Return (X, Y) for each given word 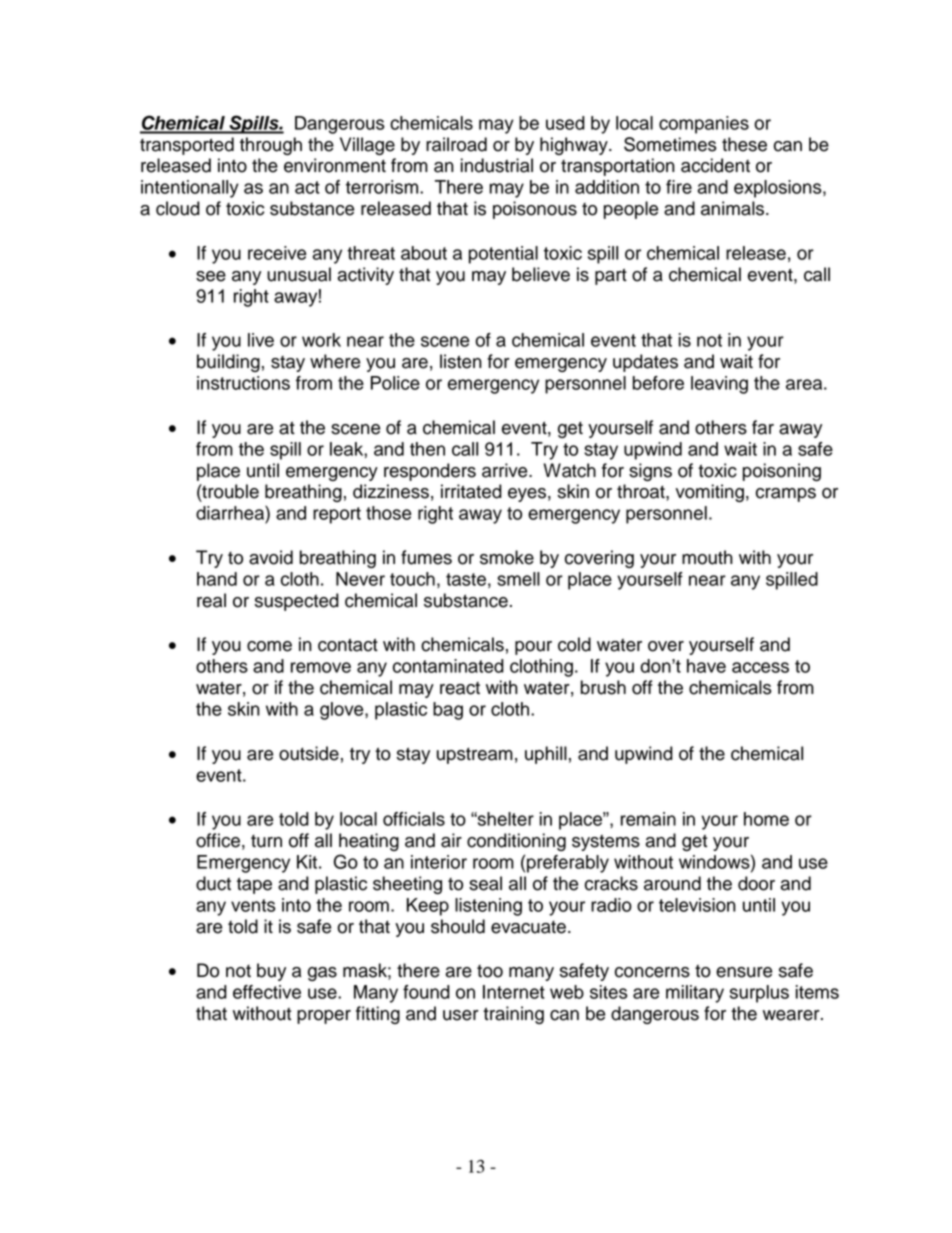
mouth (707, 557)
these (744, 144)
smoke (507, 557)
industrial (497, 165)
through (271, 146)
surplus (759, 994)
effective (267, 992)
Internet (514, 992)
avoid (271, 557)
